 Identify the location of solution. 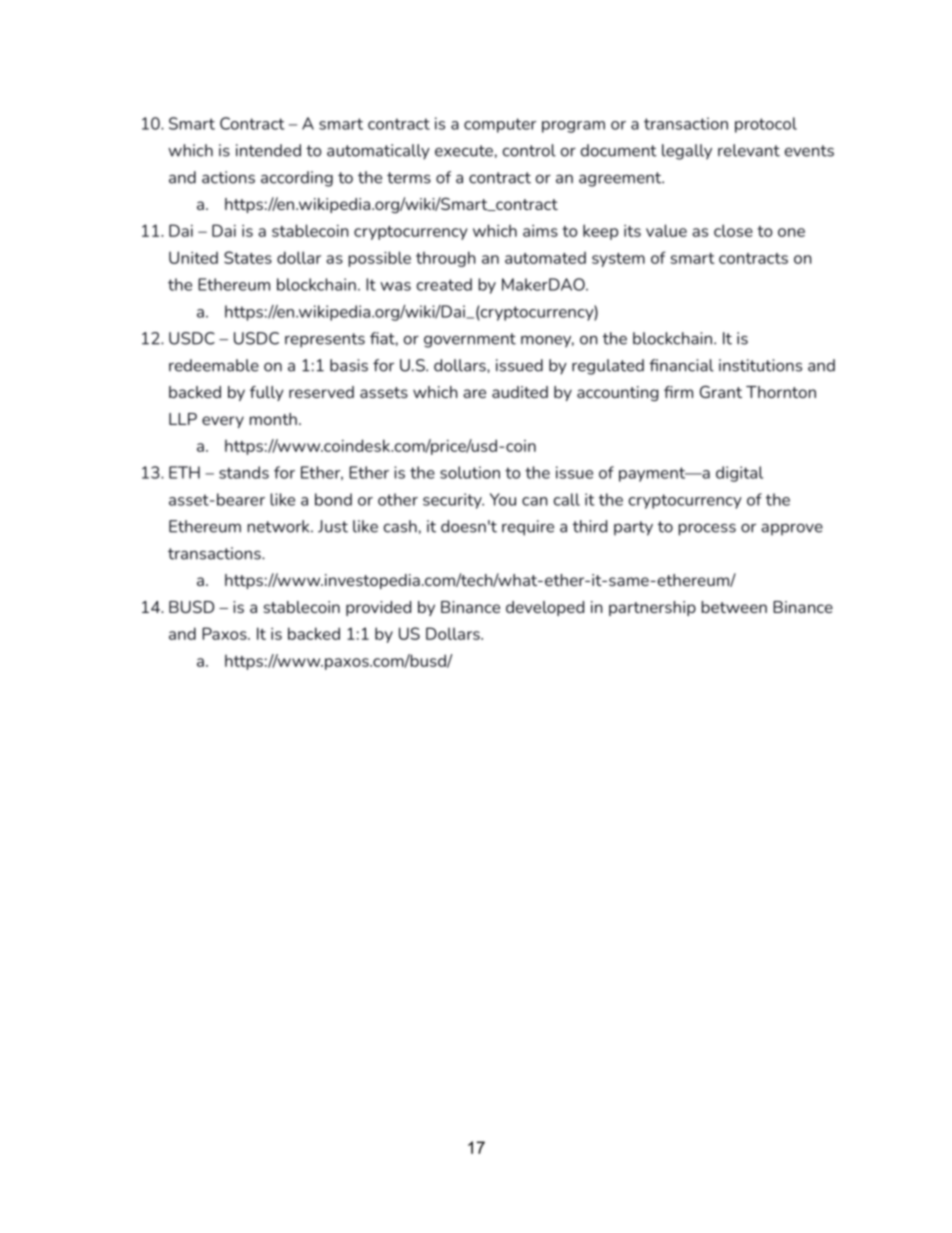
(470, 472).
